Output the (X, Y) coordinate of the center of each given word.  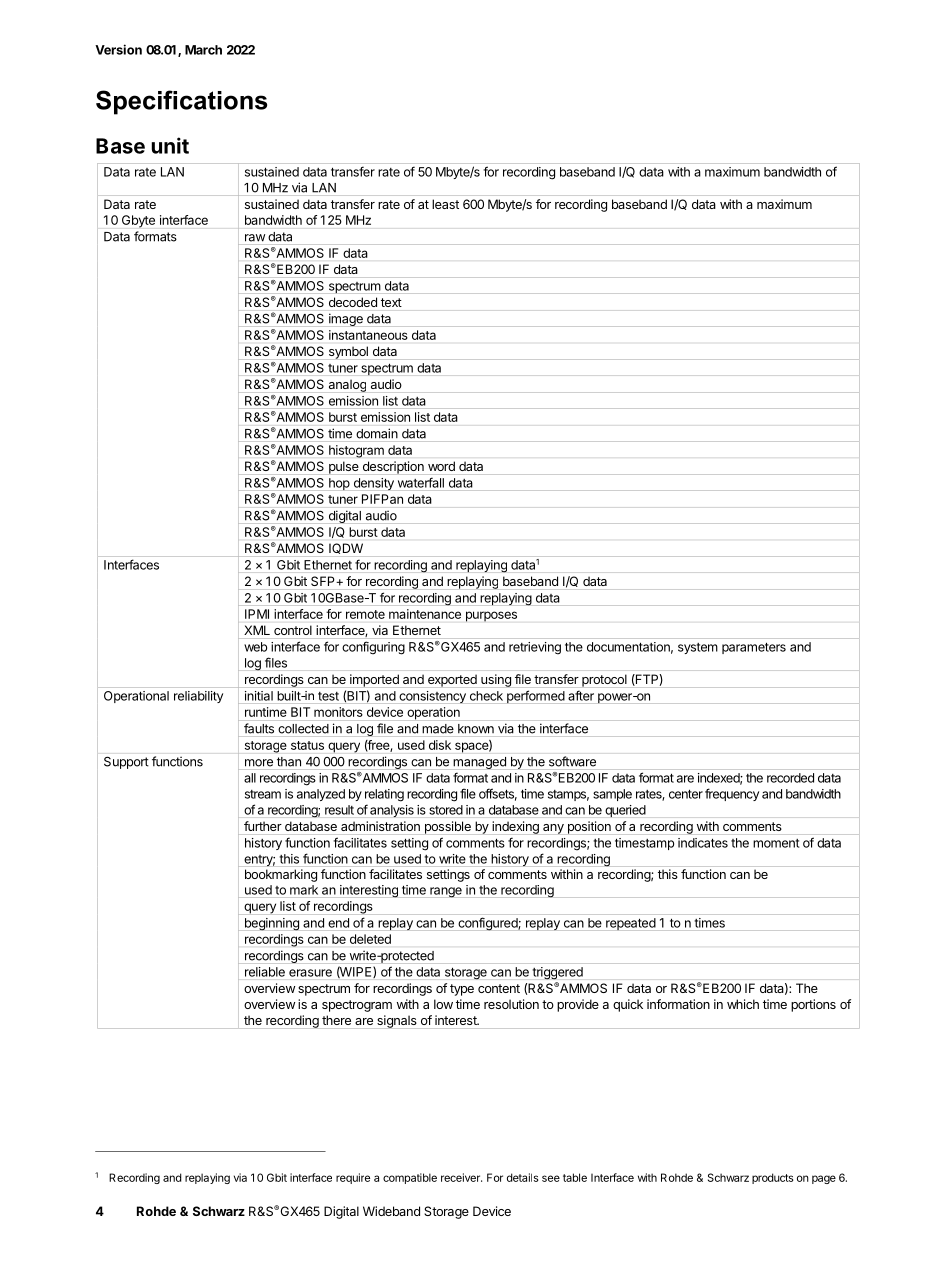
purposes (491, 616)
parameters (754, 648)
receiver (461, 1177)
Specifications (181, 102)
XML (257, 630)
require (353, 1178)
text (391, 302)
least (445, 204)
